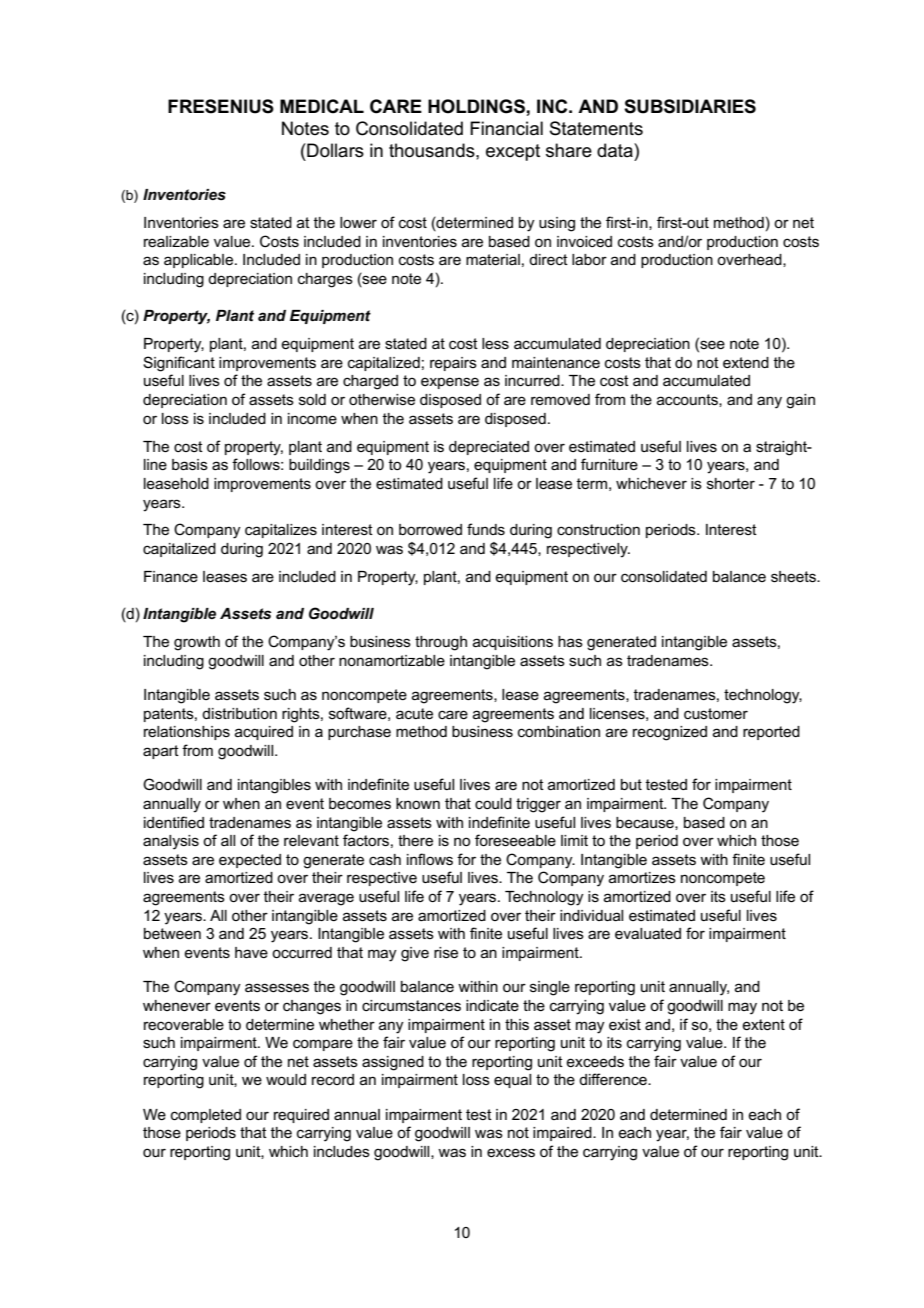  Describe the element at coordinates (648, 933) in the screenshot. I see `evaluated` at that location.
